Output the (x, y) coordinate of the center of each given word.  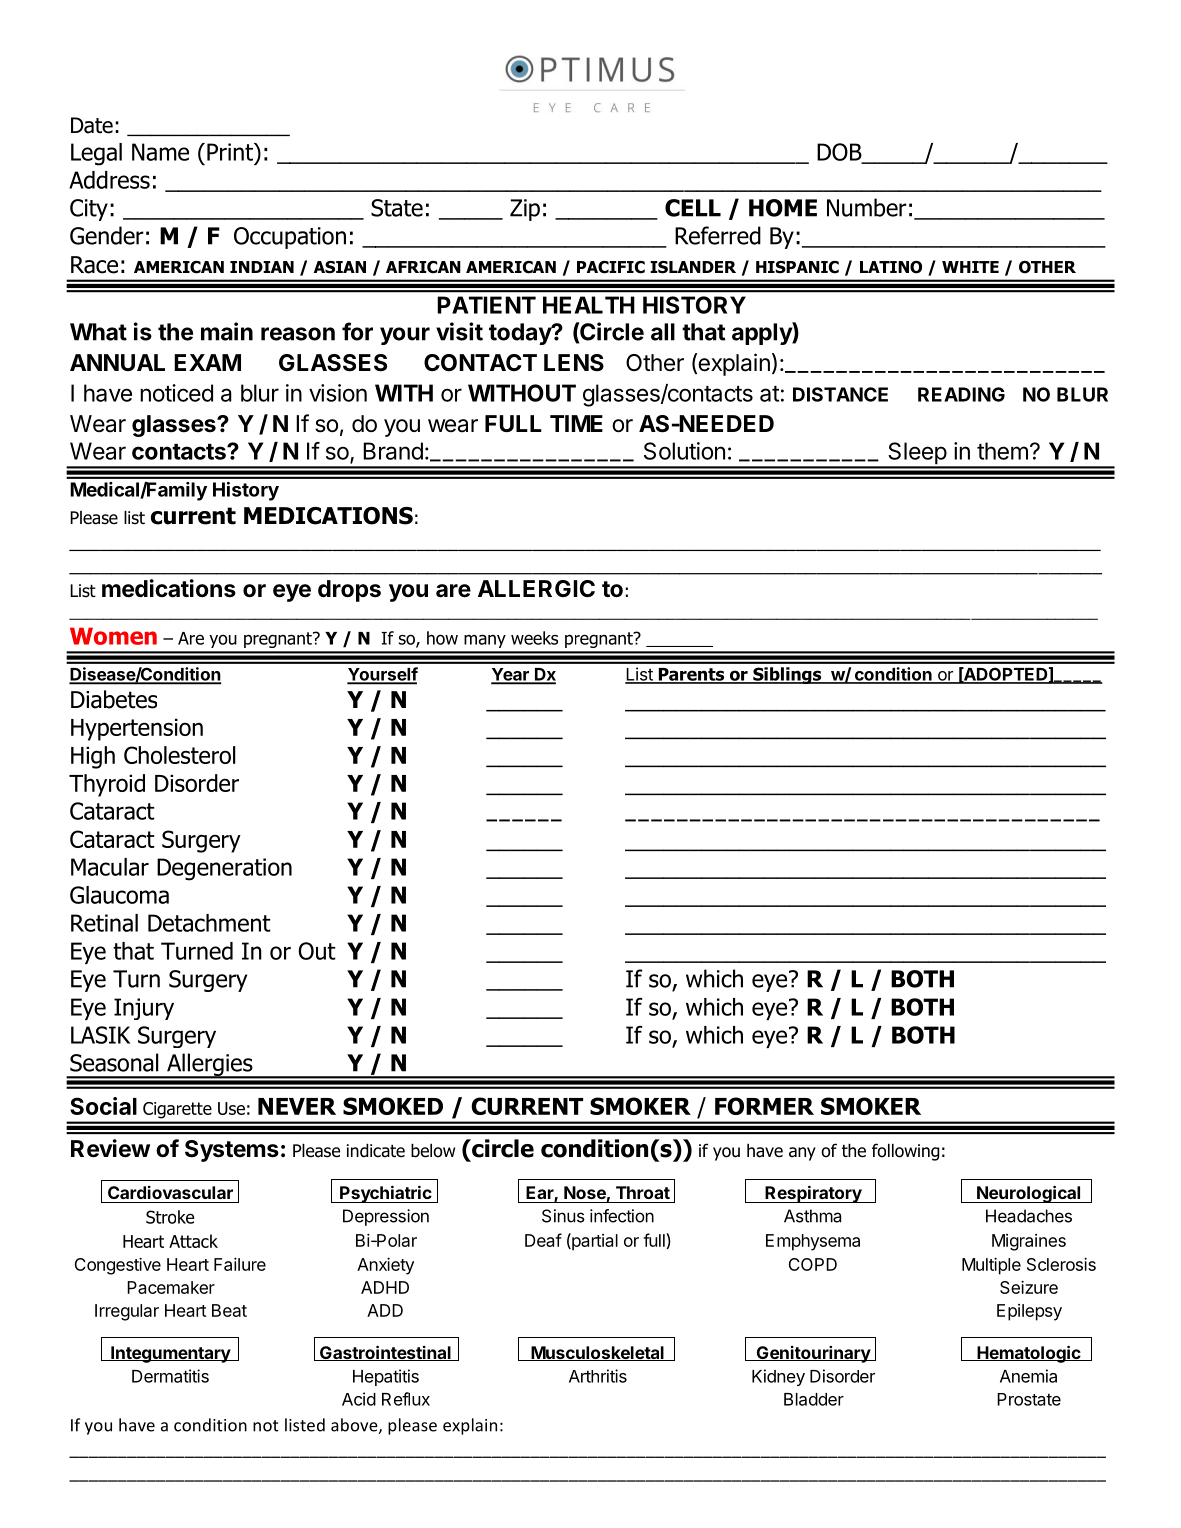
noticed (176, 393)
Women (113, 636)
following (906, 1152)
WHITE (970, 267)
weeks (534, 638)
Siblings (787, 675)
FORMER (764, 1106)
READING (961, 394)
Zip (525, 210)
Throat (643, 1192)
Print (231, 152)
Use (231, 1108)
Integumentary (170, 1354)
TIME (576, 423)
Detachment (209, 923)
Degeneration (224, 869)
